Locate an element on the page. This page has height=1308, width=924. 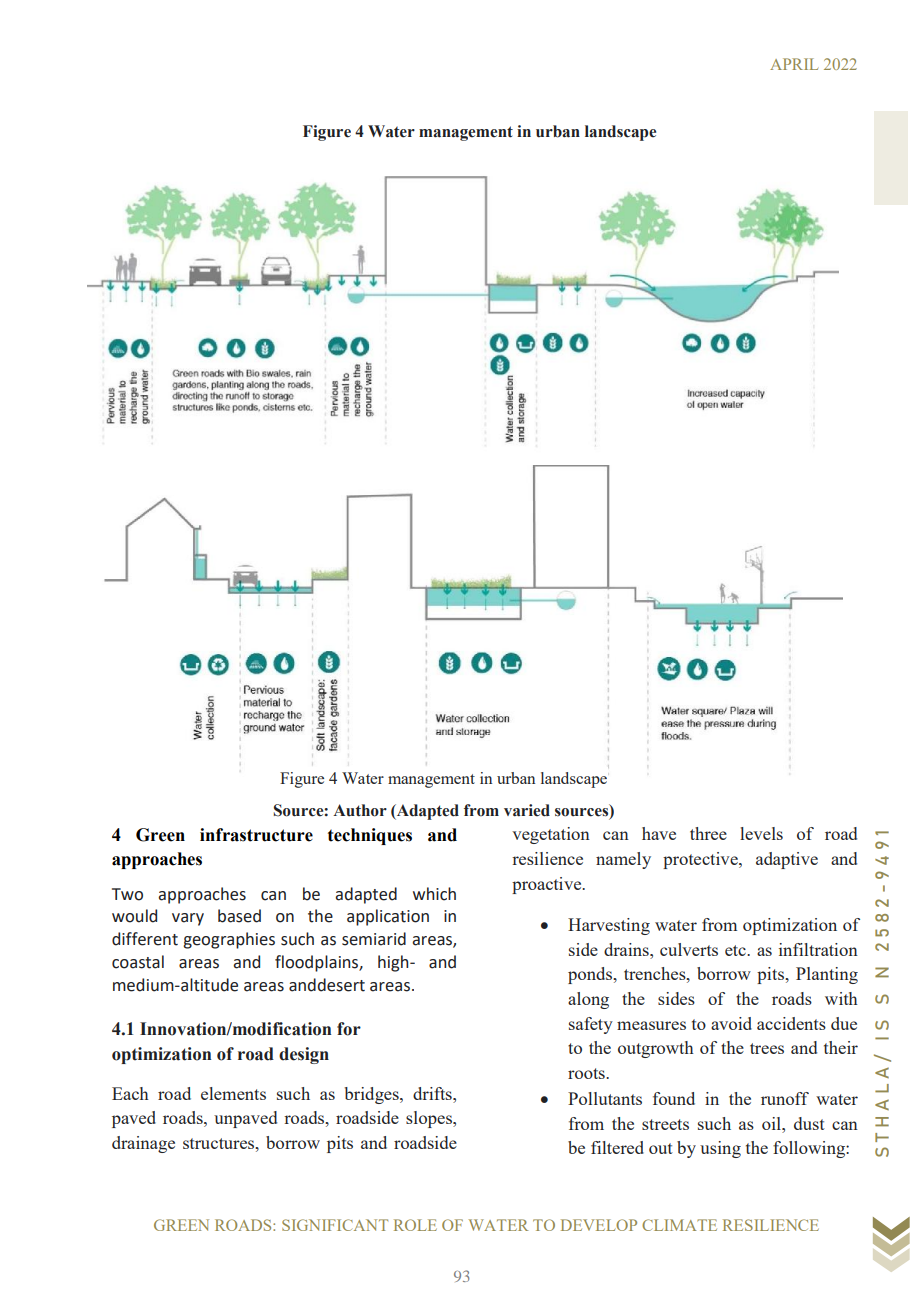
vegetation is located at coordinates (551, 835).
